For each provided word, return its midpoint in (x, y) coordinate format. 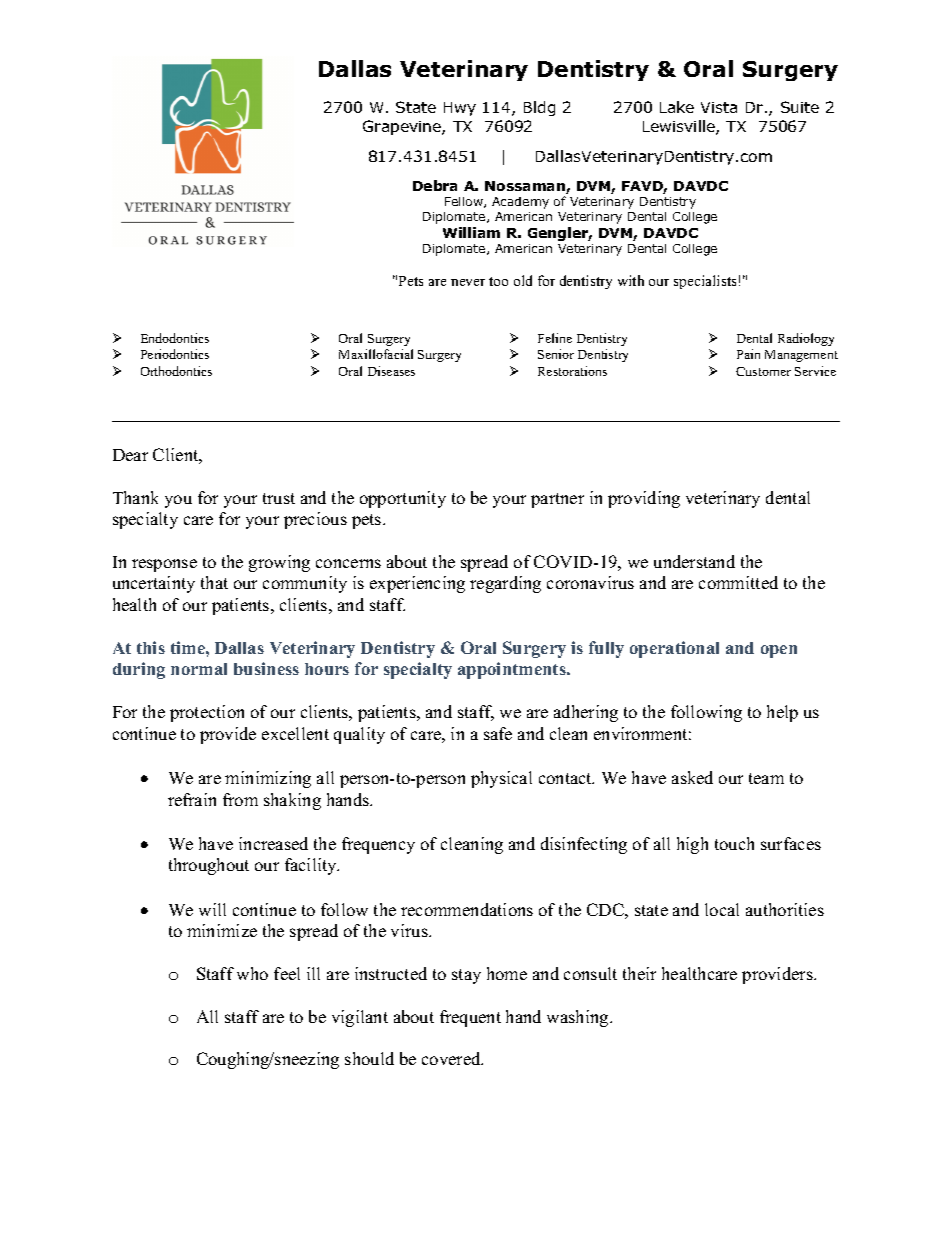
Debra (435, 185)
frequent (470, 1018)
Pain (748, 354)
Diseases (391, 371)
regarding (505, 584)
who (252, 973)
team (766, 778)
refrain (192, 799)
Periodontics (175, 354)
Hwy (460, 109)
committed (738, 582)
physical (501, 779)
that (214, 582)
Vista (719, 107)
